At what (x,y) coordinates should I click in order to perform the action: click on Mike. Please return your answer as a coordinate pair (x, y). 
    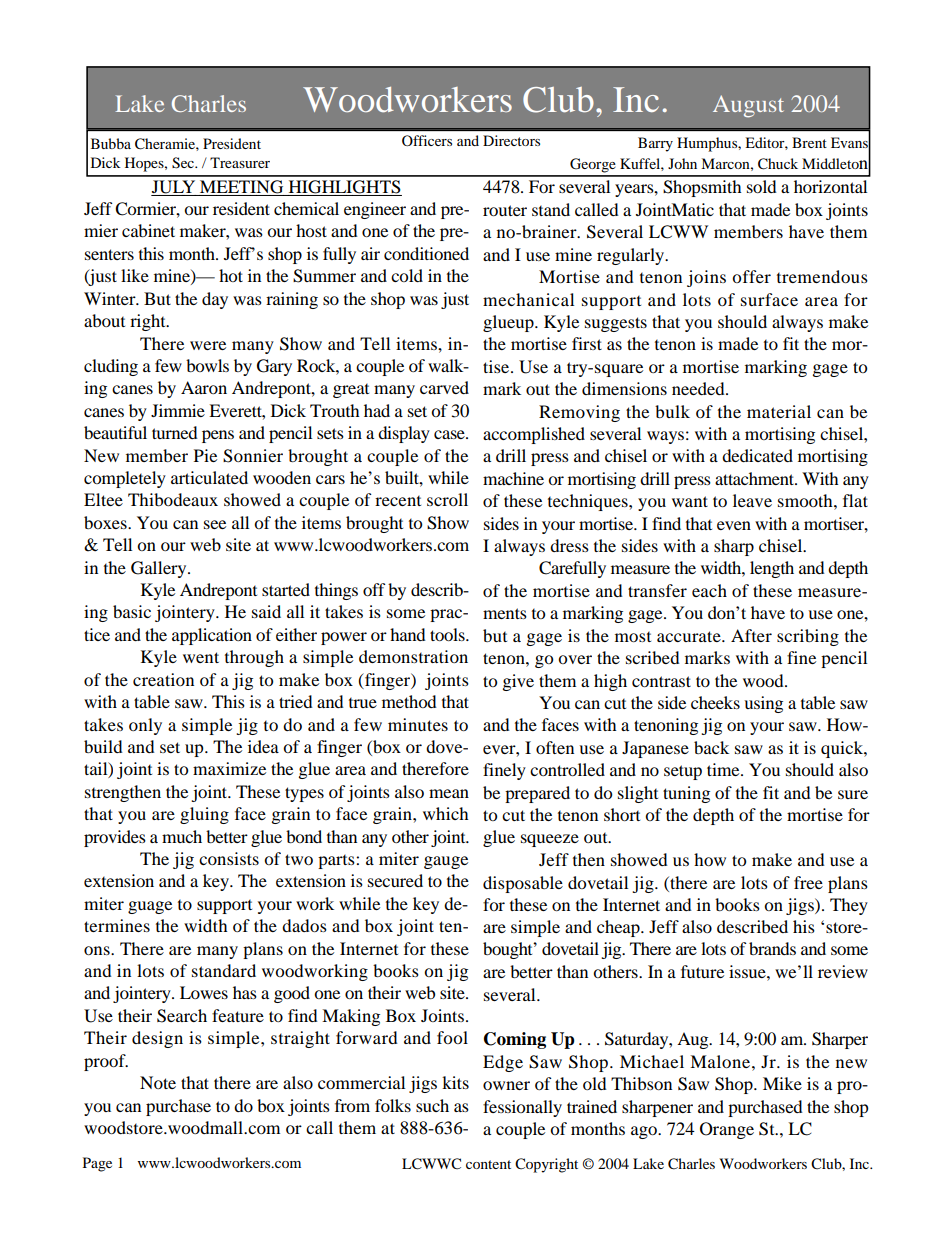
    Looking at the image, I should click on (782, 1083).
